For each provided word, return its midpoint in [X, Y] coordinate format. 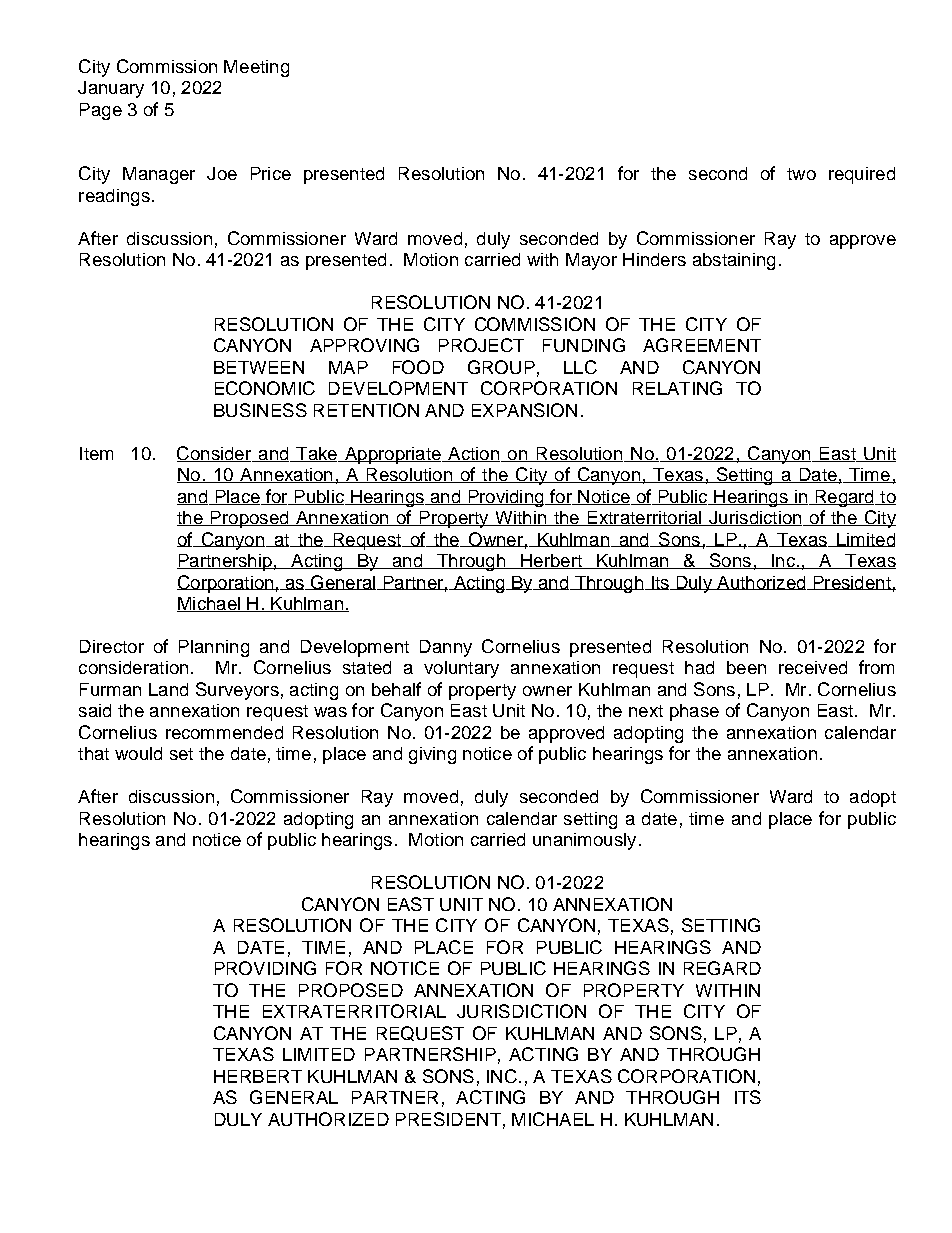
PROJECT [481, 345]
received [813, 667]
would [138, 753]
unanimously [584, 841]
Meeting [256, 68]
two [801, 174]
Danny [446, 648]
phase [694, 712]
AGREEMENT [702, 345]
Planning [214, 648]
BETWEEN [259, 367]
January [111, 89]
